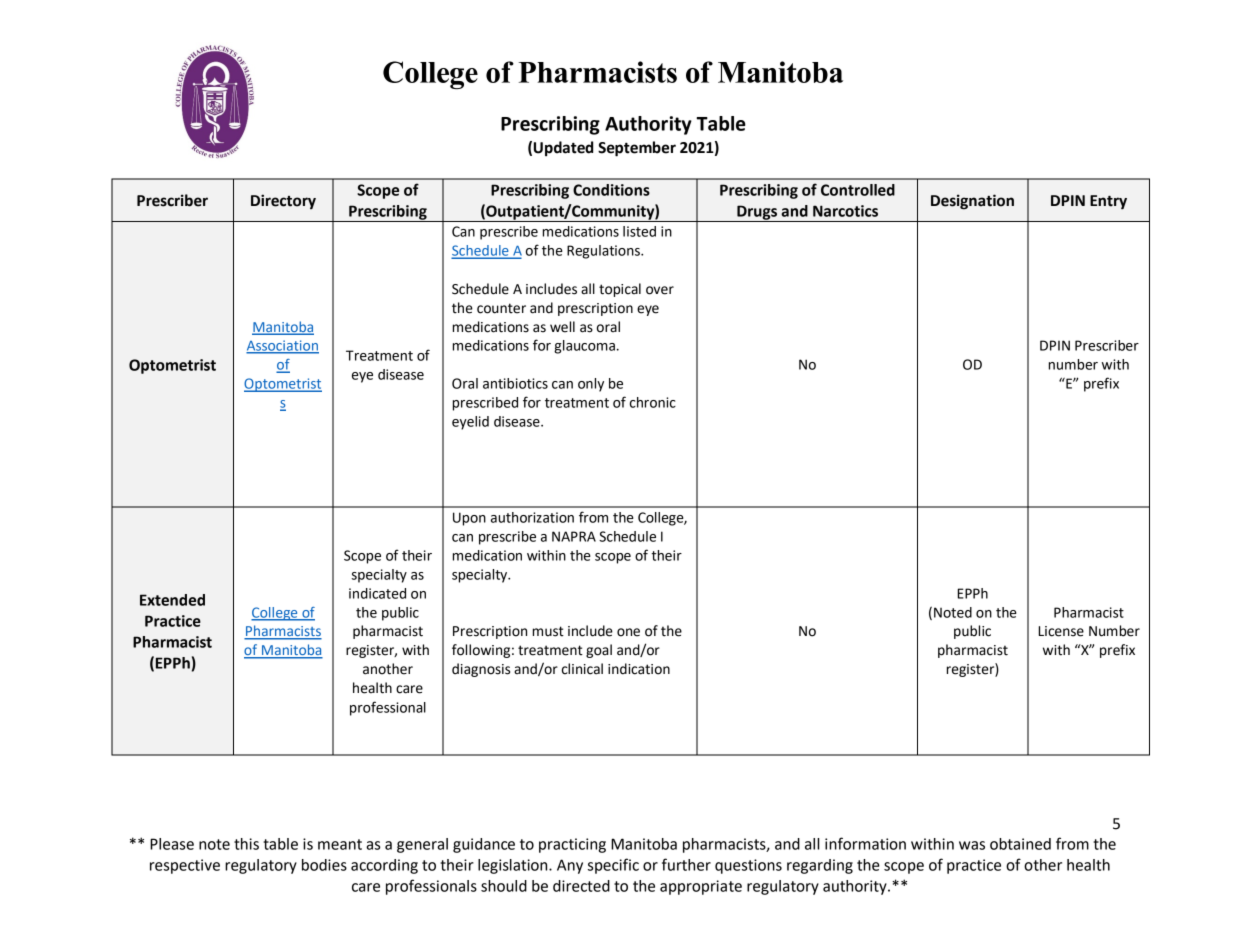  I want to click on Designation, so click(972, 202).
